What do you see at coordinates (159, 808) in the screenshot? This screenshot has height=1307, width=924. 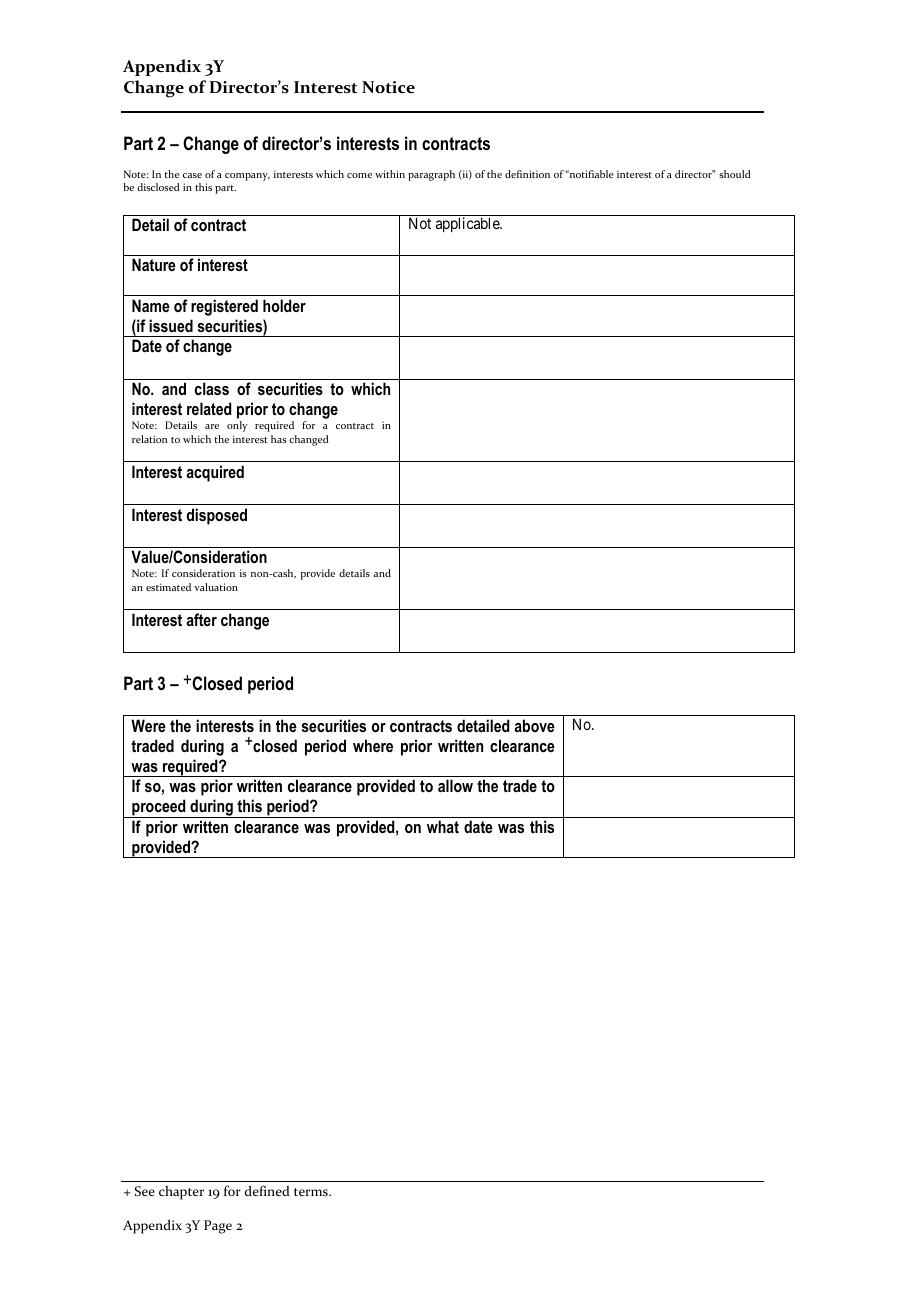 I see `proceed` at bounding box center [159, 808].
